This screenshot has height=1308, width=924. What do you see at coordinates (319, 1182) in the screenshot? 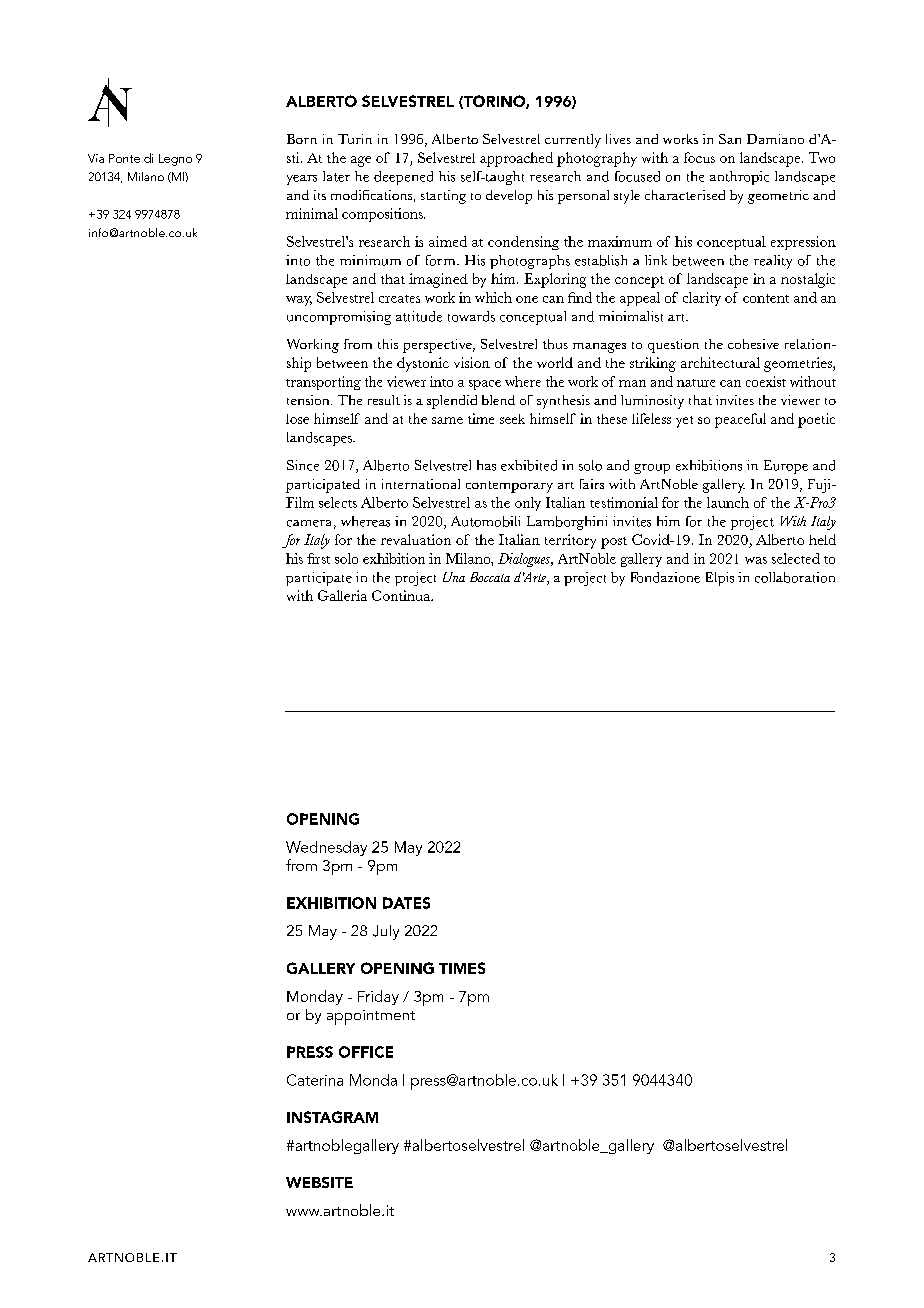
I see `WEBSITE` at bounding box center [319, 1182].
